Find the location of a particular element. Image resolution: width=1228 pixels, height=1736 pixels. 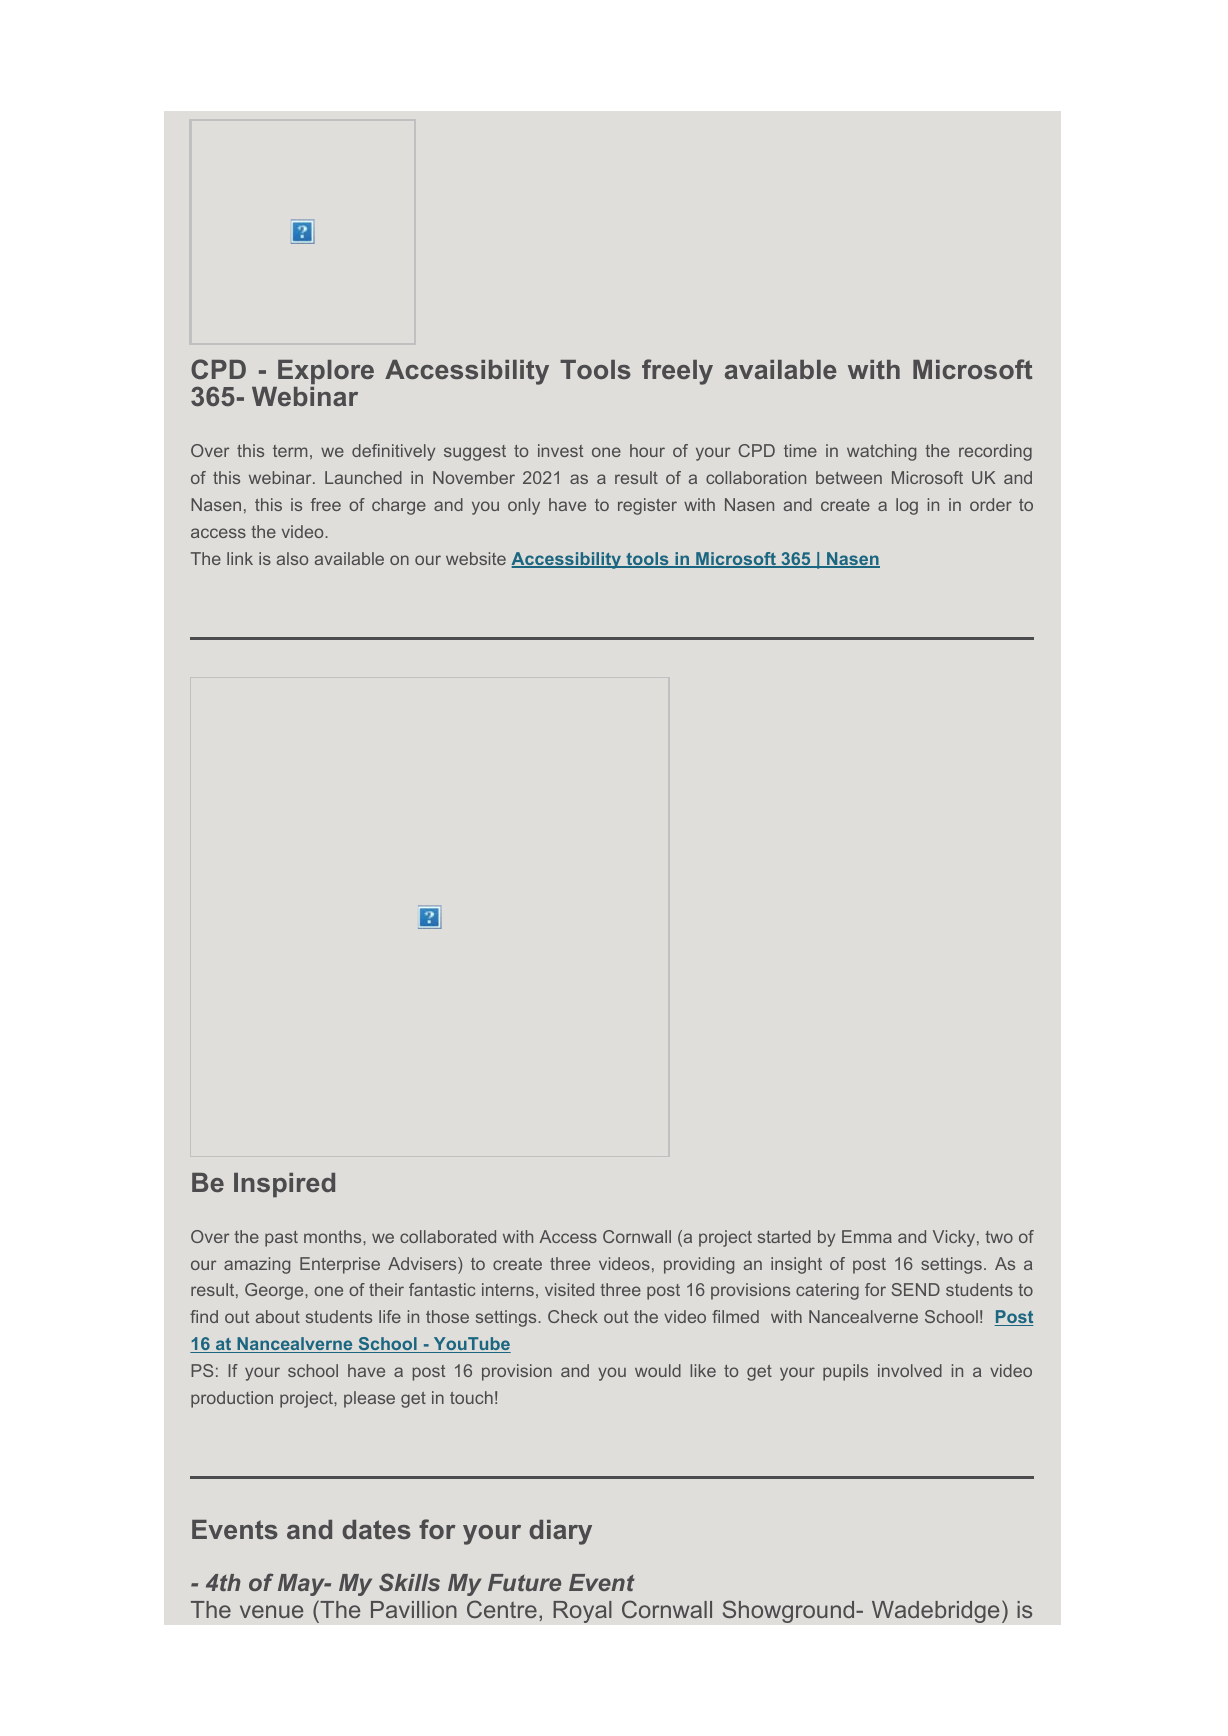

term is located at coordinates (290, 451).
